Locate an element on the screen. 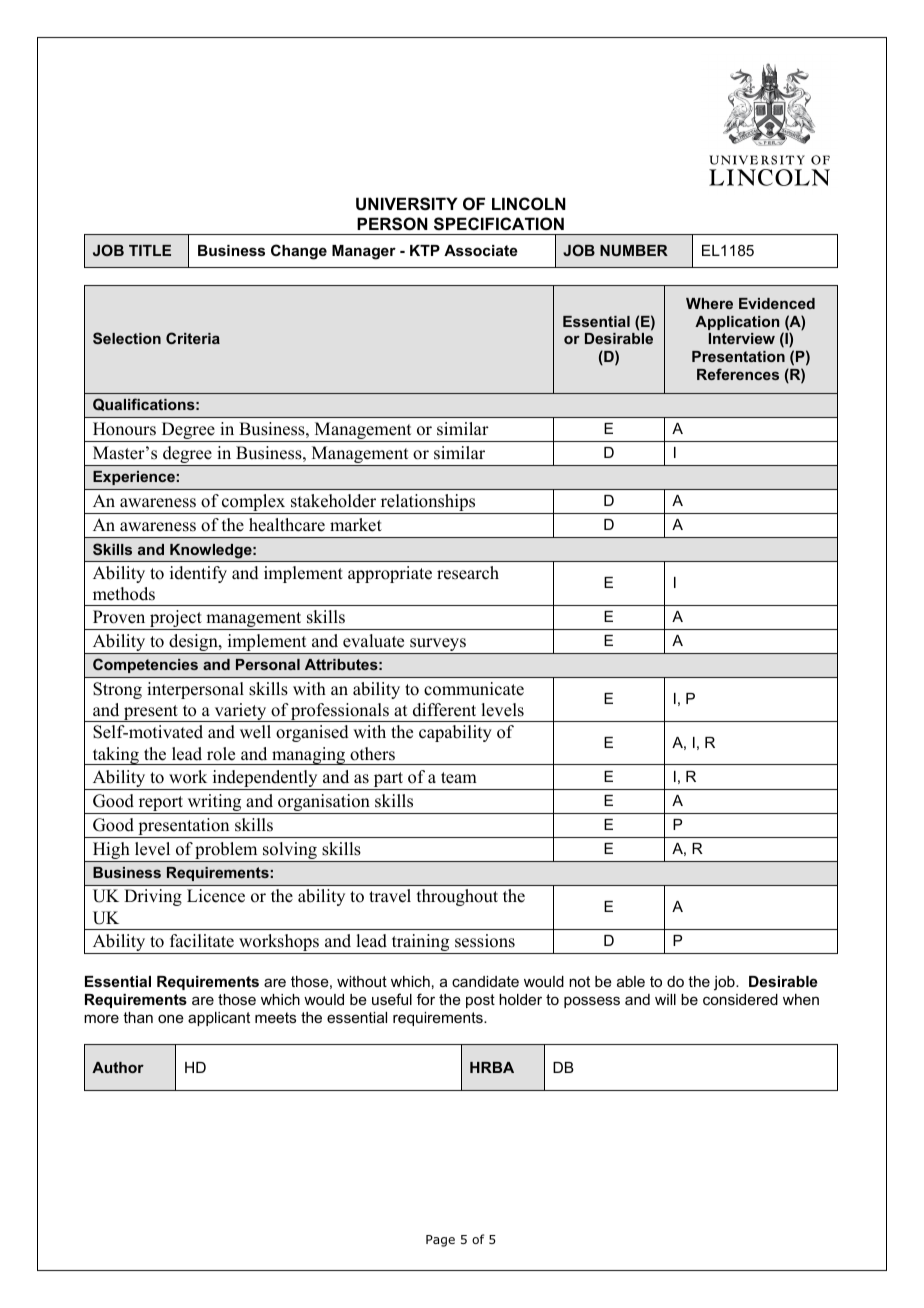 This screenshot has height=1308, width=924. TITLE is located at coordinates (150, 250).
